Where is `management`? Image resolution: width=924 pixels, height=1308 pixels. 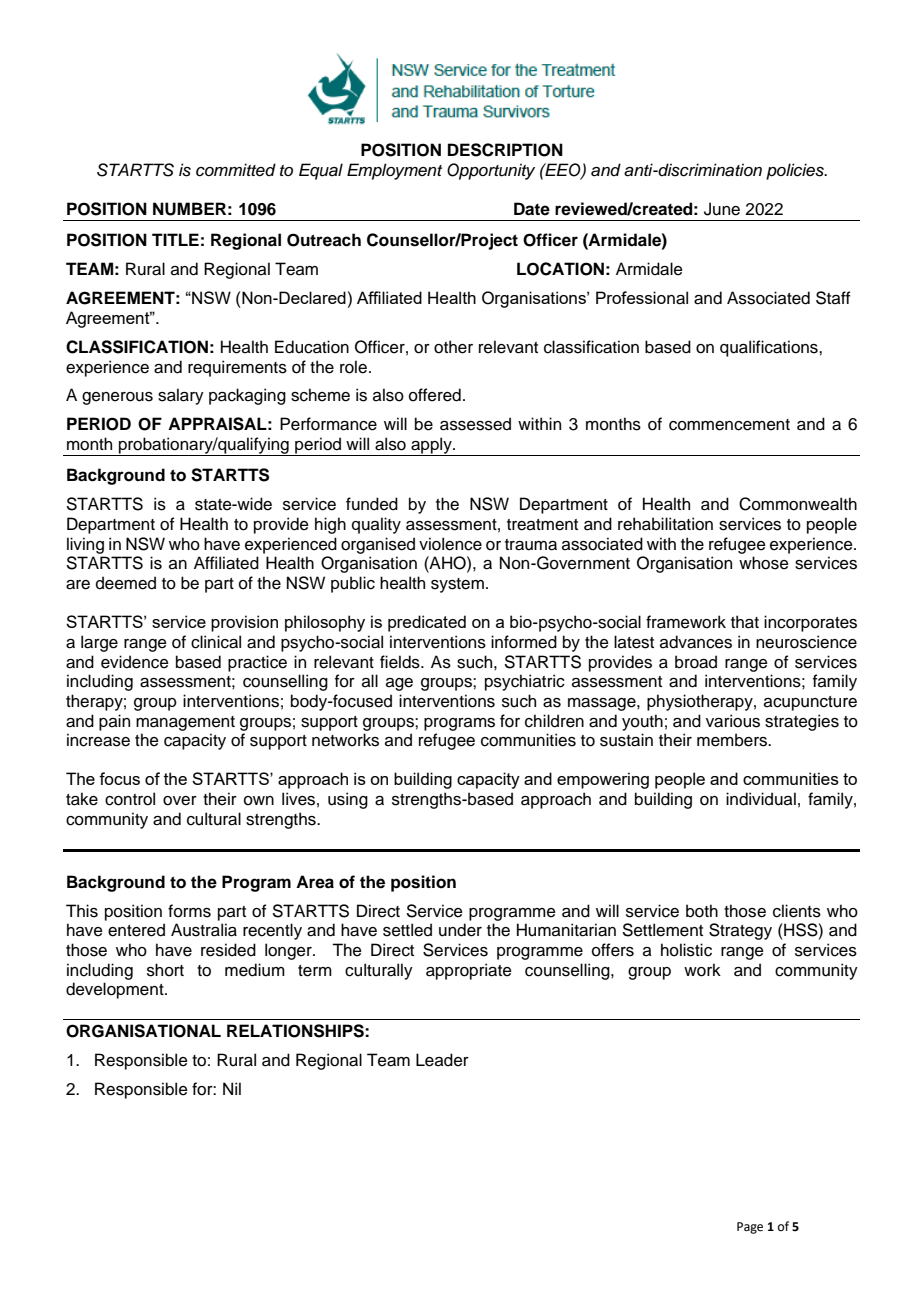 management is located at coordinates (185, 723).
